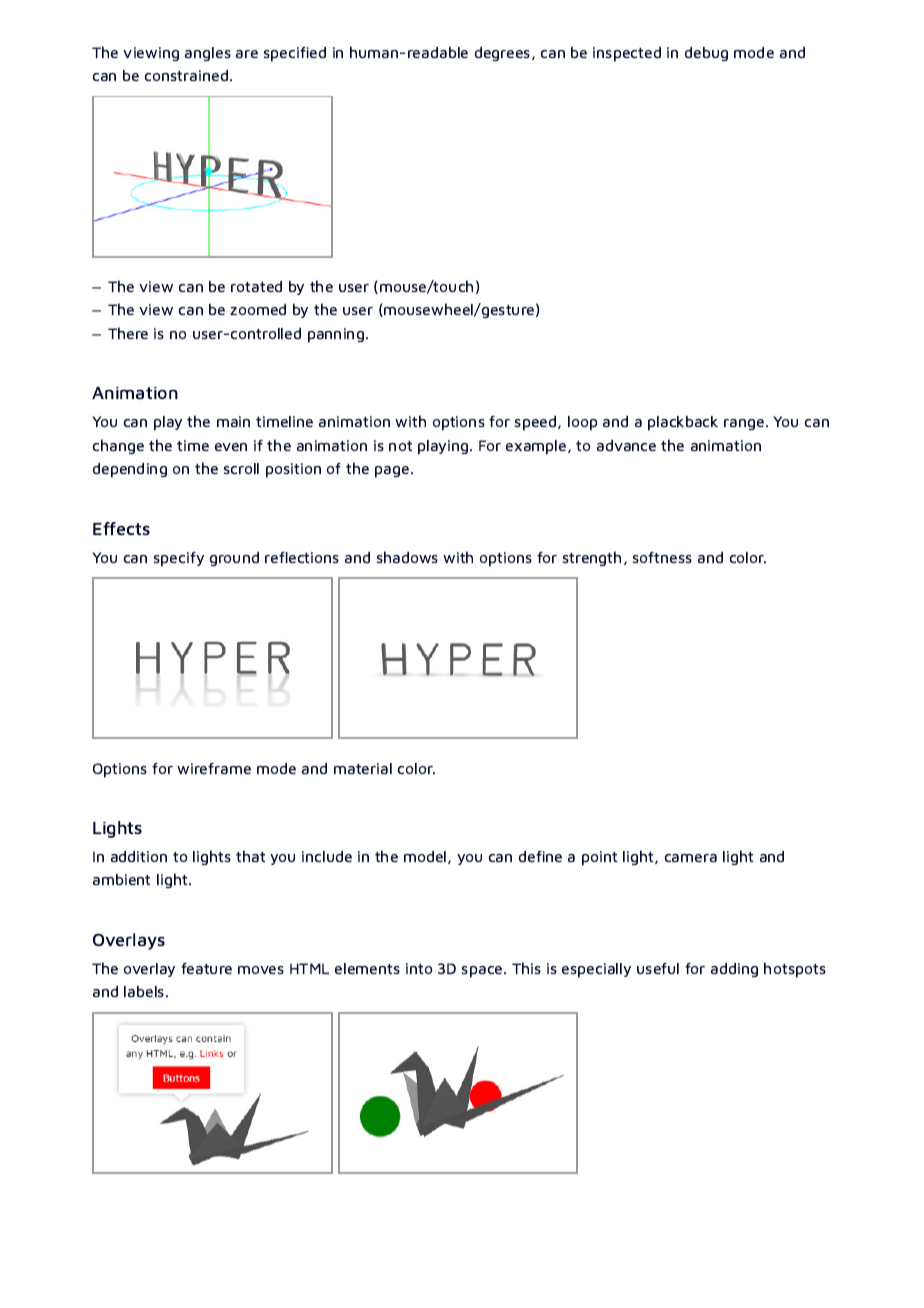 The image size is (924, 1308). Describe the element at coordinates (336, 335) in the image. I see `panning` at that location.
